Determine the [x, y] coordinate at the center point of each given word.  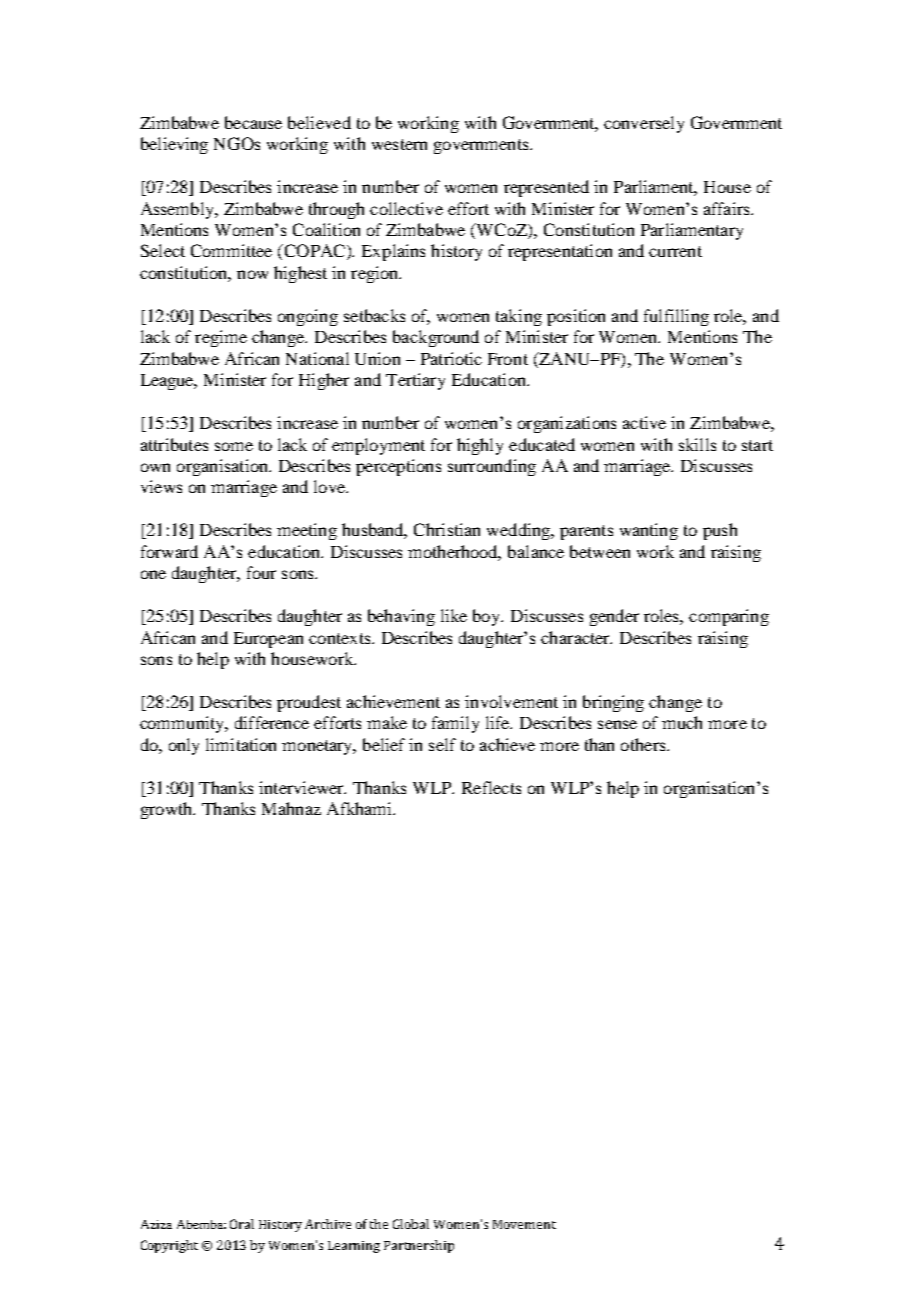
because [253, 122]
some [234, 446]
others [644, 744]
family [455, 724]
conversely [644, 124]
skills [697, 444]
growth [168, 810]
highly [480, 446]
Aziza [156, 1224]
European [268, 640]
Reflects [491, 787]
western [399, 144]
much [682, 722]
